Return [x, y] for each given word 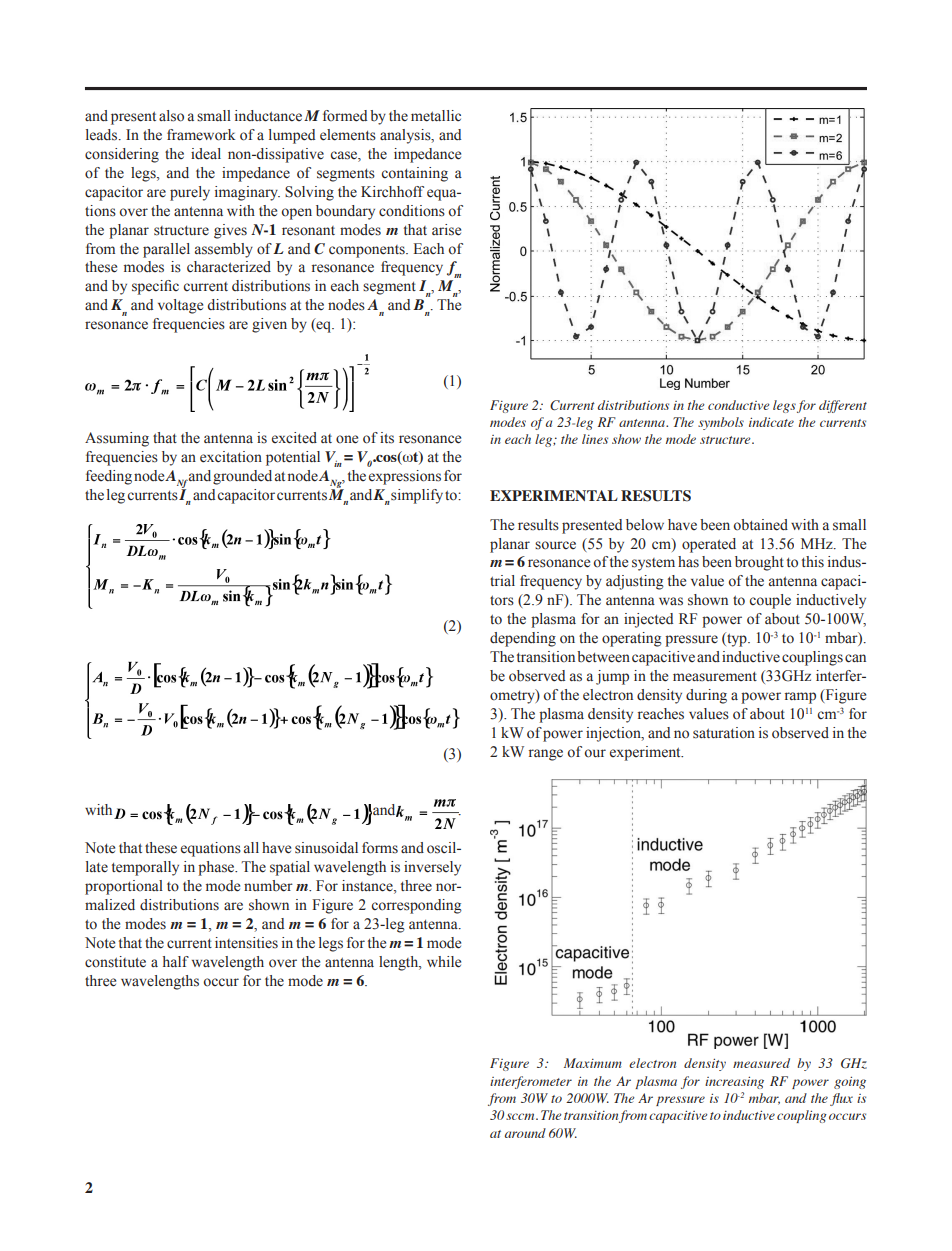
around [525, 1133]
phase [217, 868]
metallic [436, 116]
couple [770, 601]
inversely [432, 868]
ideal [206, 154]
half [176, 961]
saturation [724, 733]
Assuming [117, 439]
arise [446, 230]
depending [523, 639]
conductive [739, 405]
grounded [242, 477]
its [387, 438]
